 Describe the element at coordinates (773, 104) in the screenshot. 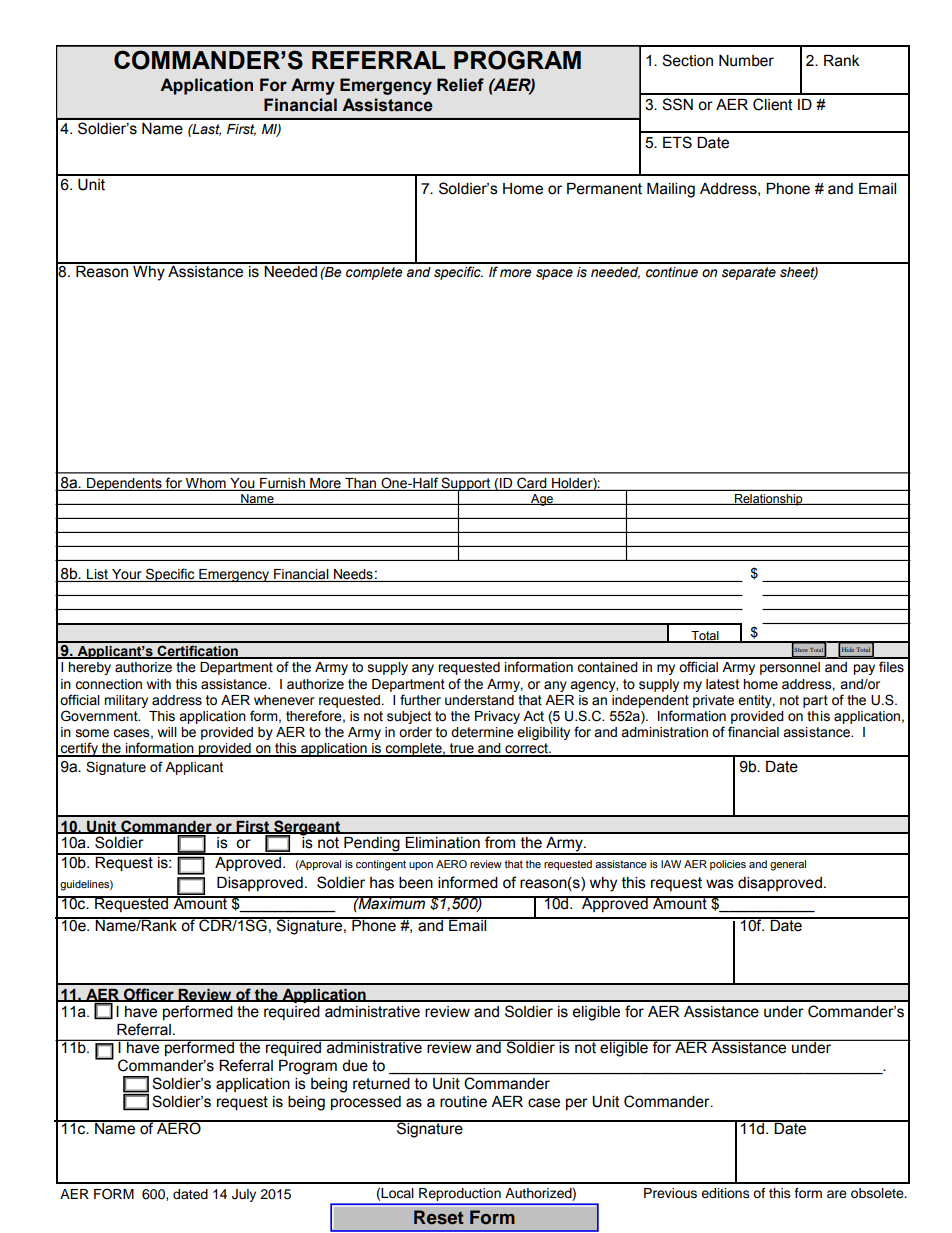

I see `Client` at that location.
